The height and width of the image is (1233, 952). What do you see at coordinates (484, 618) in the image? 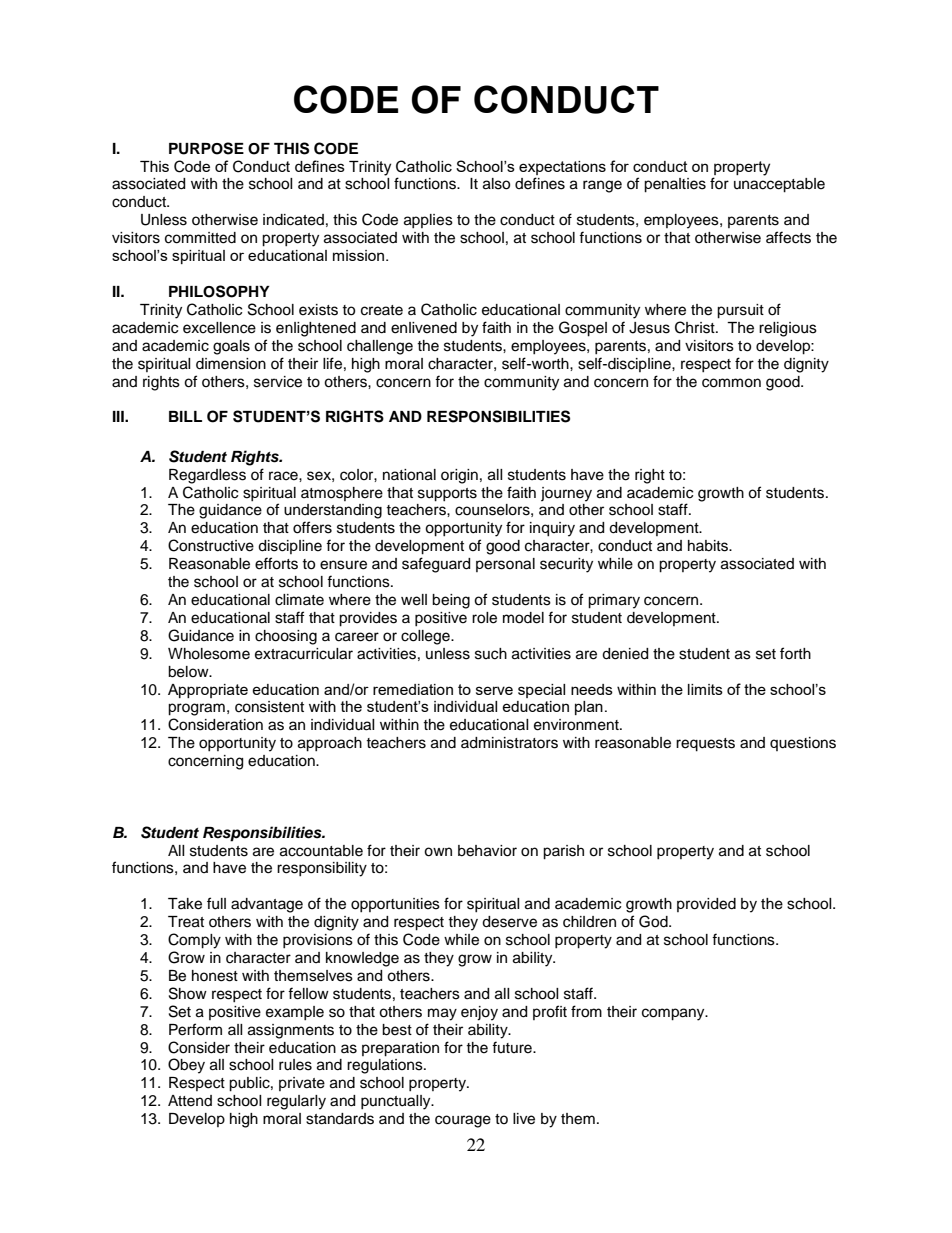
I see `role` at bounding box center [484, 618].
